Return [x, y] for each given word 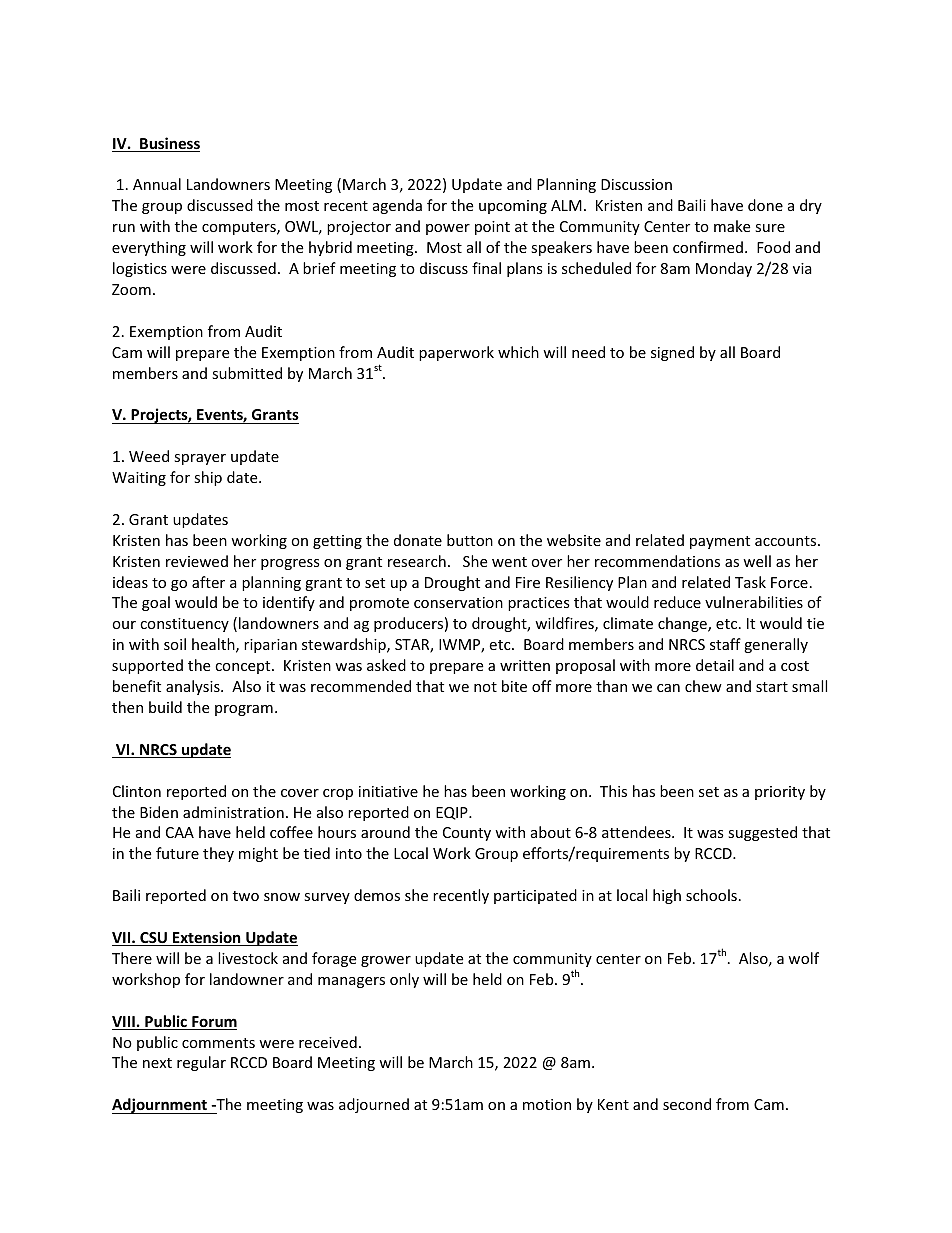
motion [547, 1104]
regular [201, 1063]
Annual [157, 184]
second [687, 1104]
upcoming [513, 207]
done [765, 205]
